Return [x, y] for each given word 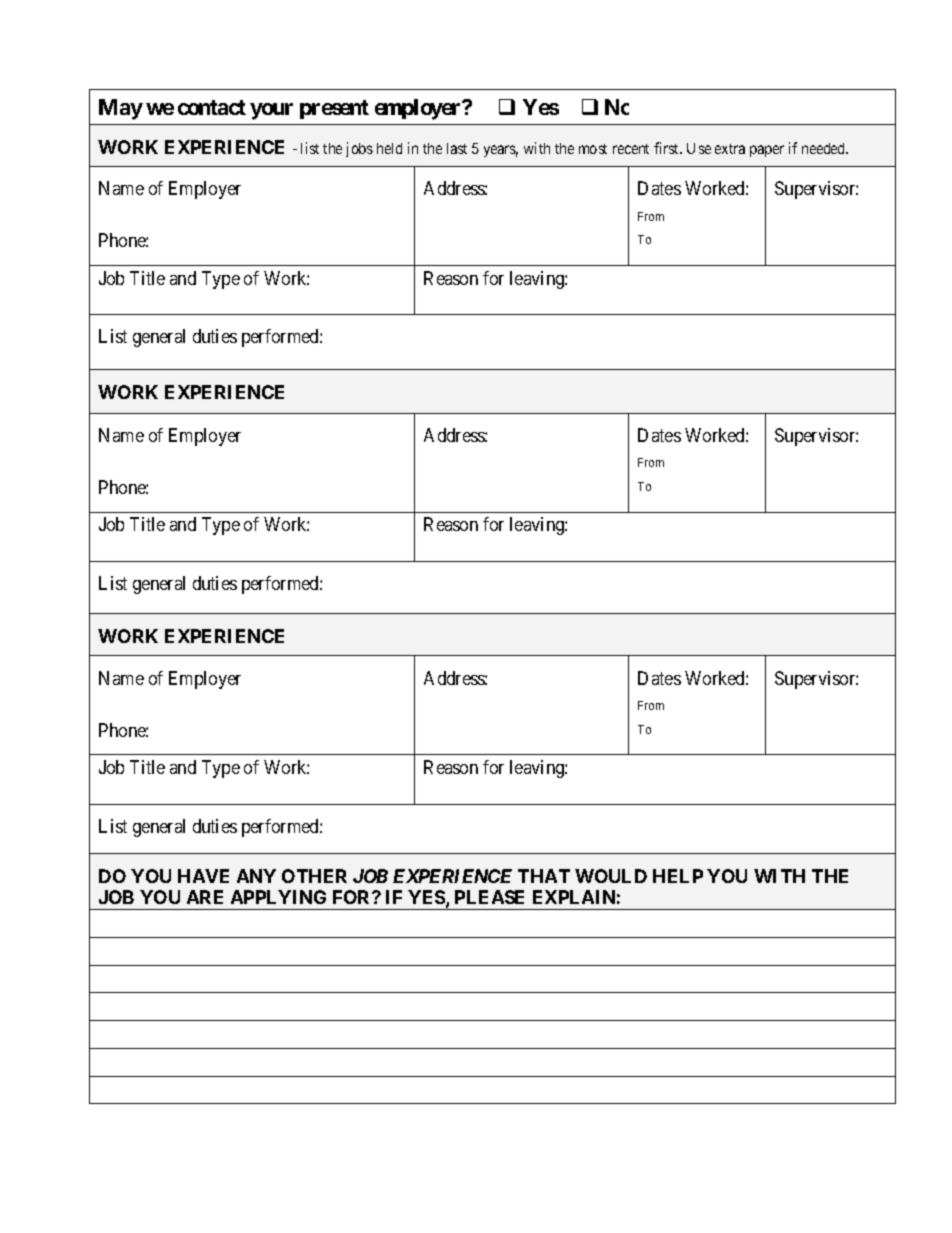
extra [730, 149]
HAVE [203, 876]
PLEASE [489, 897]
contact [212, 107]
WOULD [611, 876]
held [389, 148]
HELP [678, 876]
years [501, 151]
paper [767, 151]
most [593, 149]
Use [699, 148]
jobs [359, 149]
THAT [544, 876]
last [457, 148]
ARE [205, 897]
